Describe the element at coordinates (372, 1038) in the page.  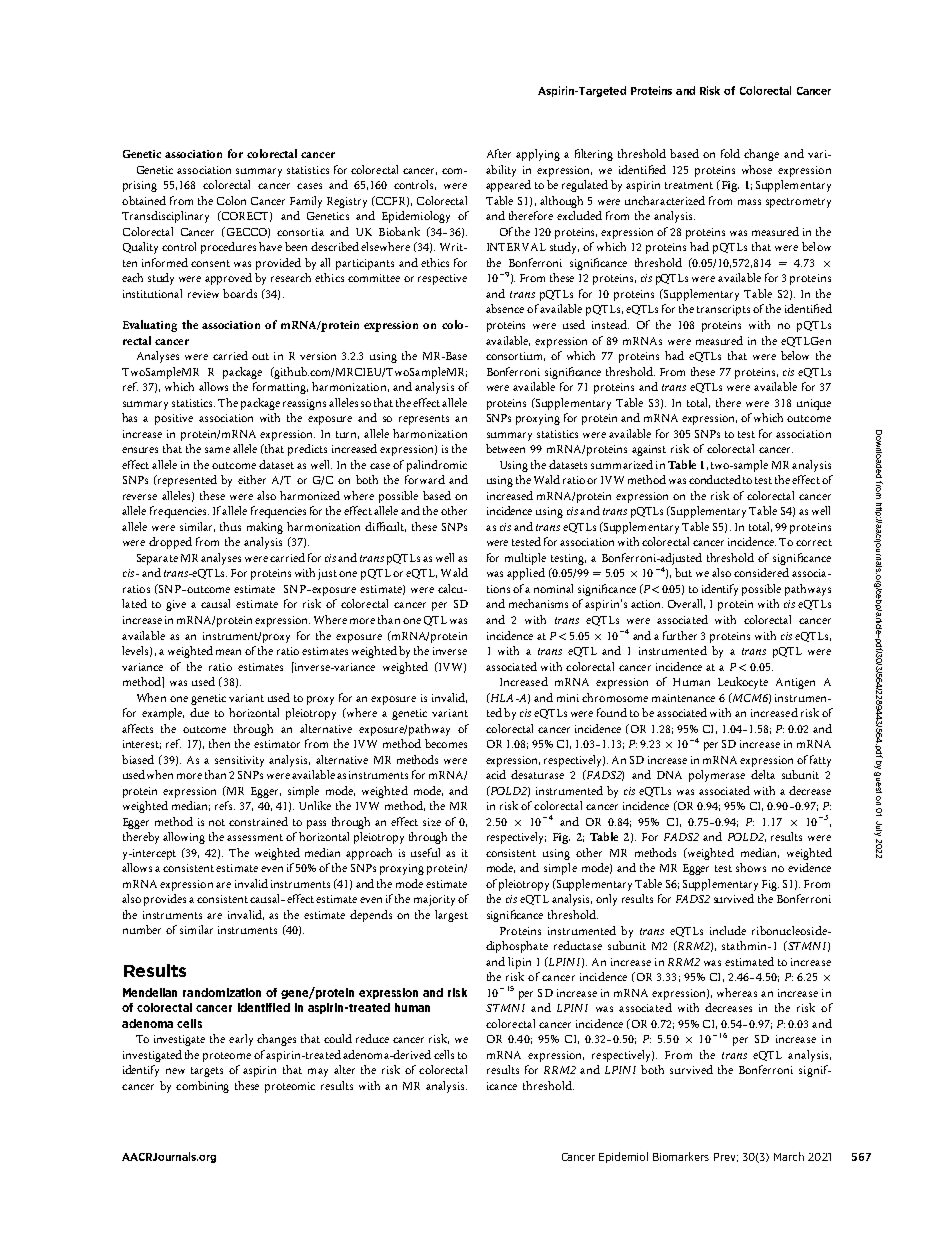
I see `reduce` at that location.
